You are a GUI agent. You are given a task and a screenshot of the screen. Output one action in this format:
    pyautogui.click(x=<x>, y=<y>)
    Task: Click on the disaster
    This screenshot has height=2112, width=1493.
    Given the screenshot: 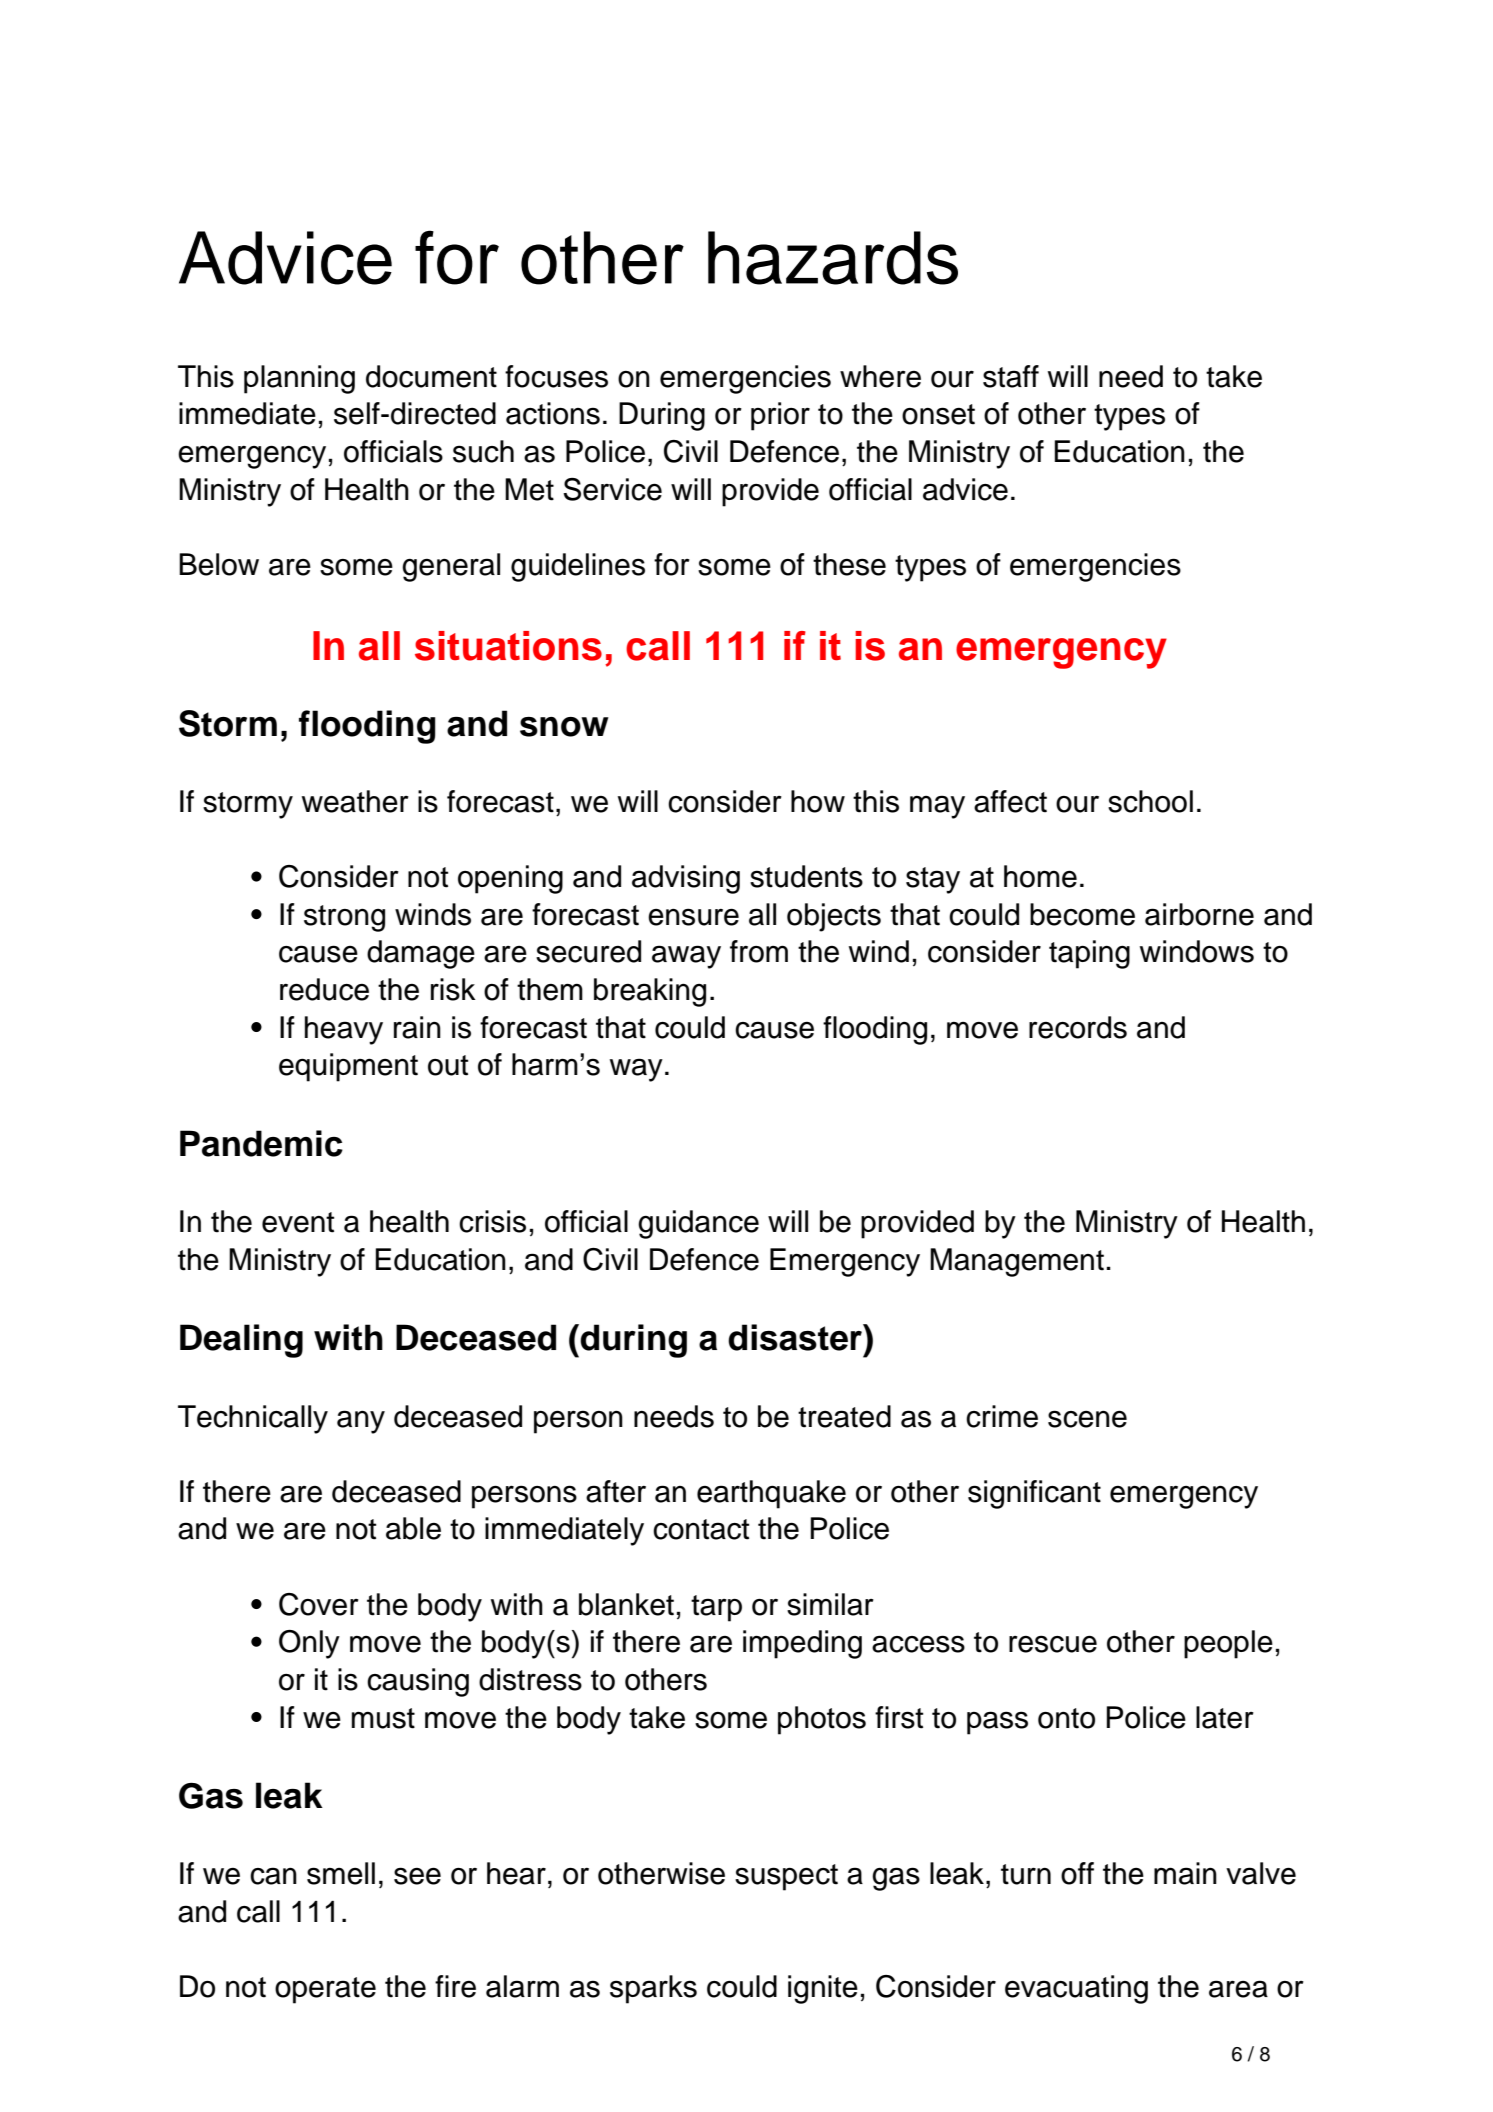 What is the action you would take?
    pyautogui.click(x=796, y=1337)
